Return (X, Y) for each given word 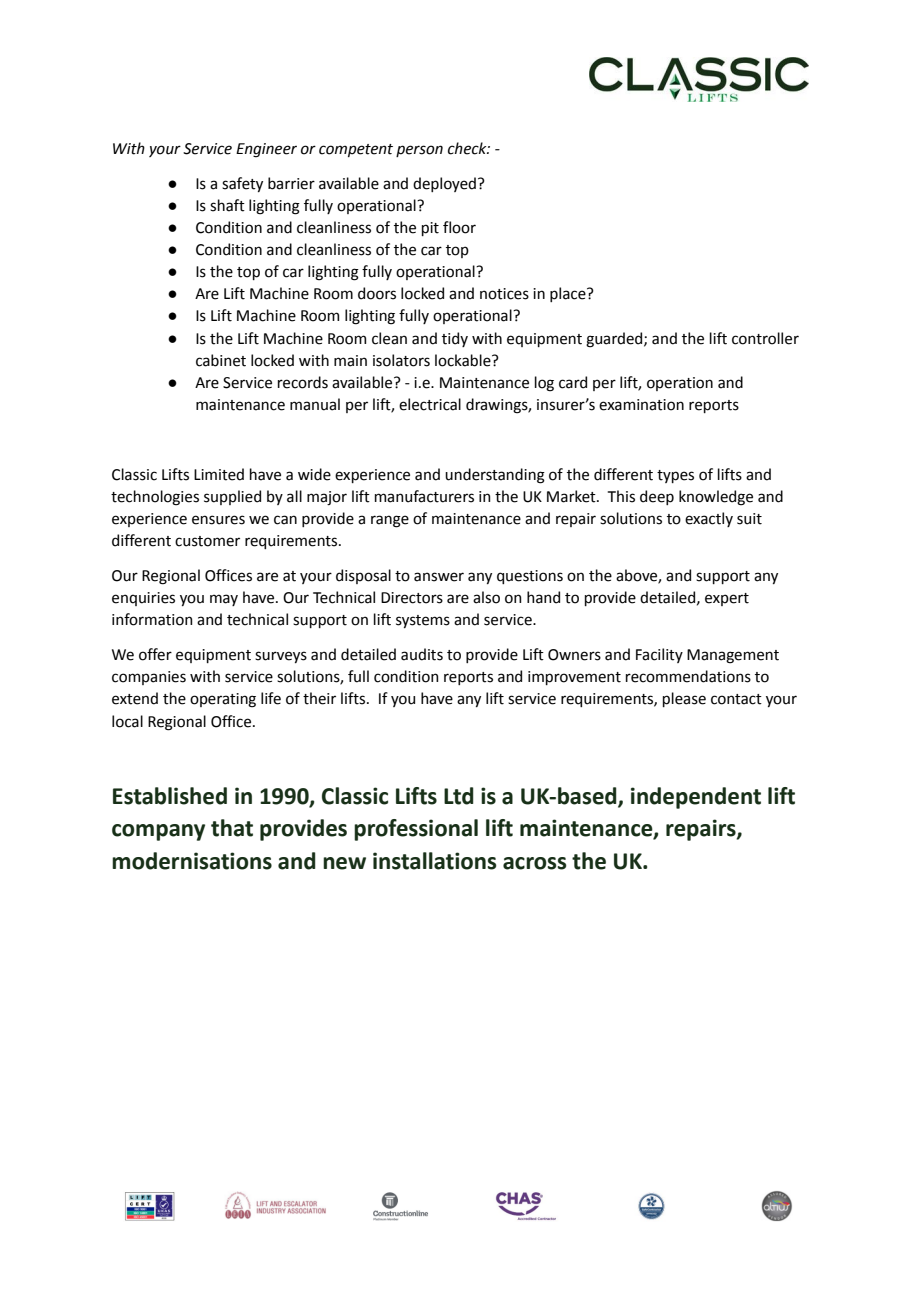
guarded (615, 340)
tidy (455, 339)
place (569, 294)
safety (242, 184)
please (684, 699)
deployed (444, 184)
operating (223, 700)
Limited (219, 474)
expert (727, 599)
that (232, 828)
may (224, 600)
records (303, 382)
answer (439, 577)
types (675, 476)
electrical (430, 404)
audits (422, 654)
